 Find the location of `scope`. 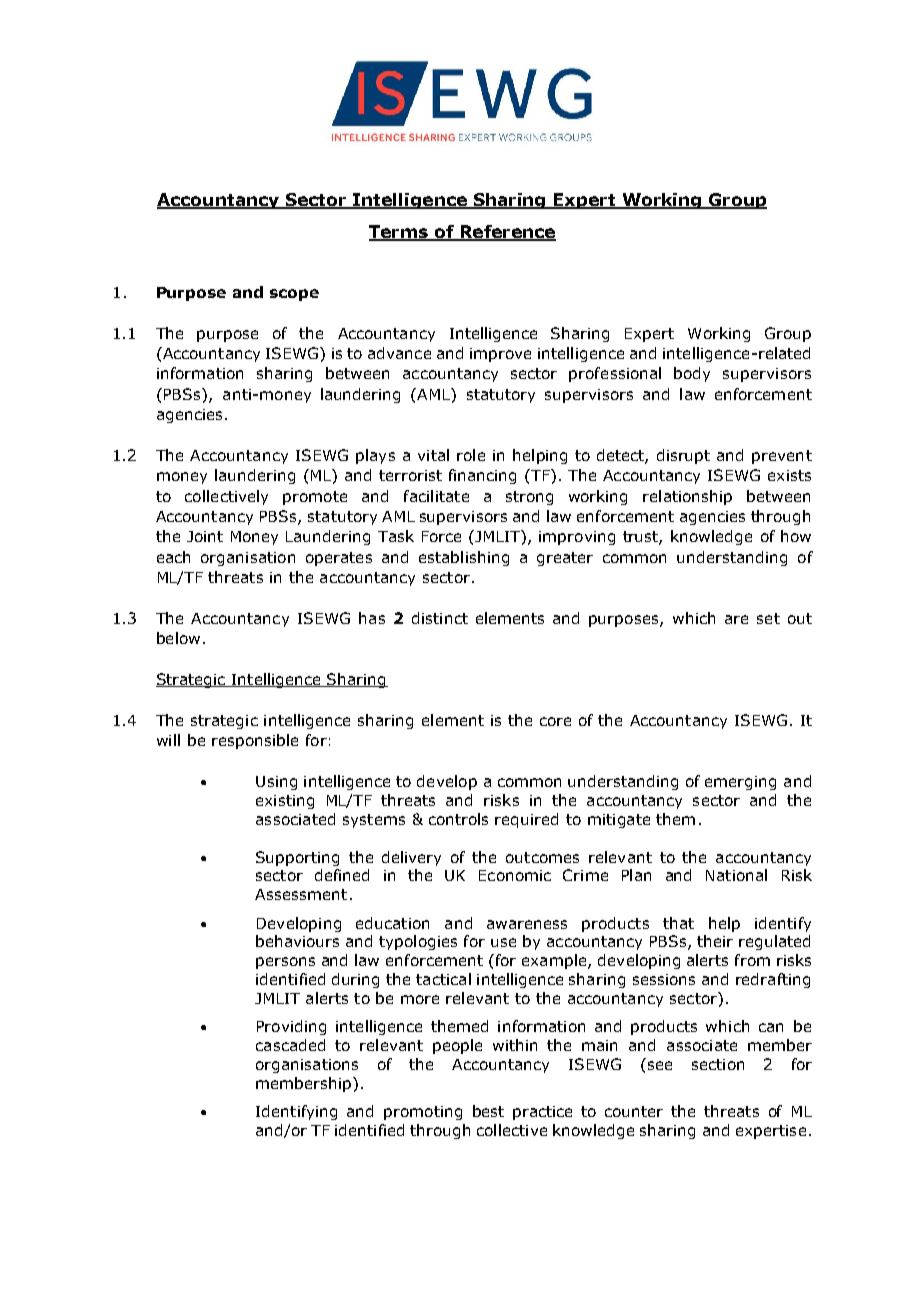

scope is located at coordinates (294, 295).
